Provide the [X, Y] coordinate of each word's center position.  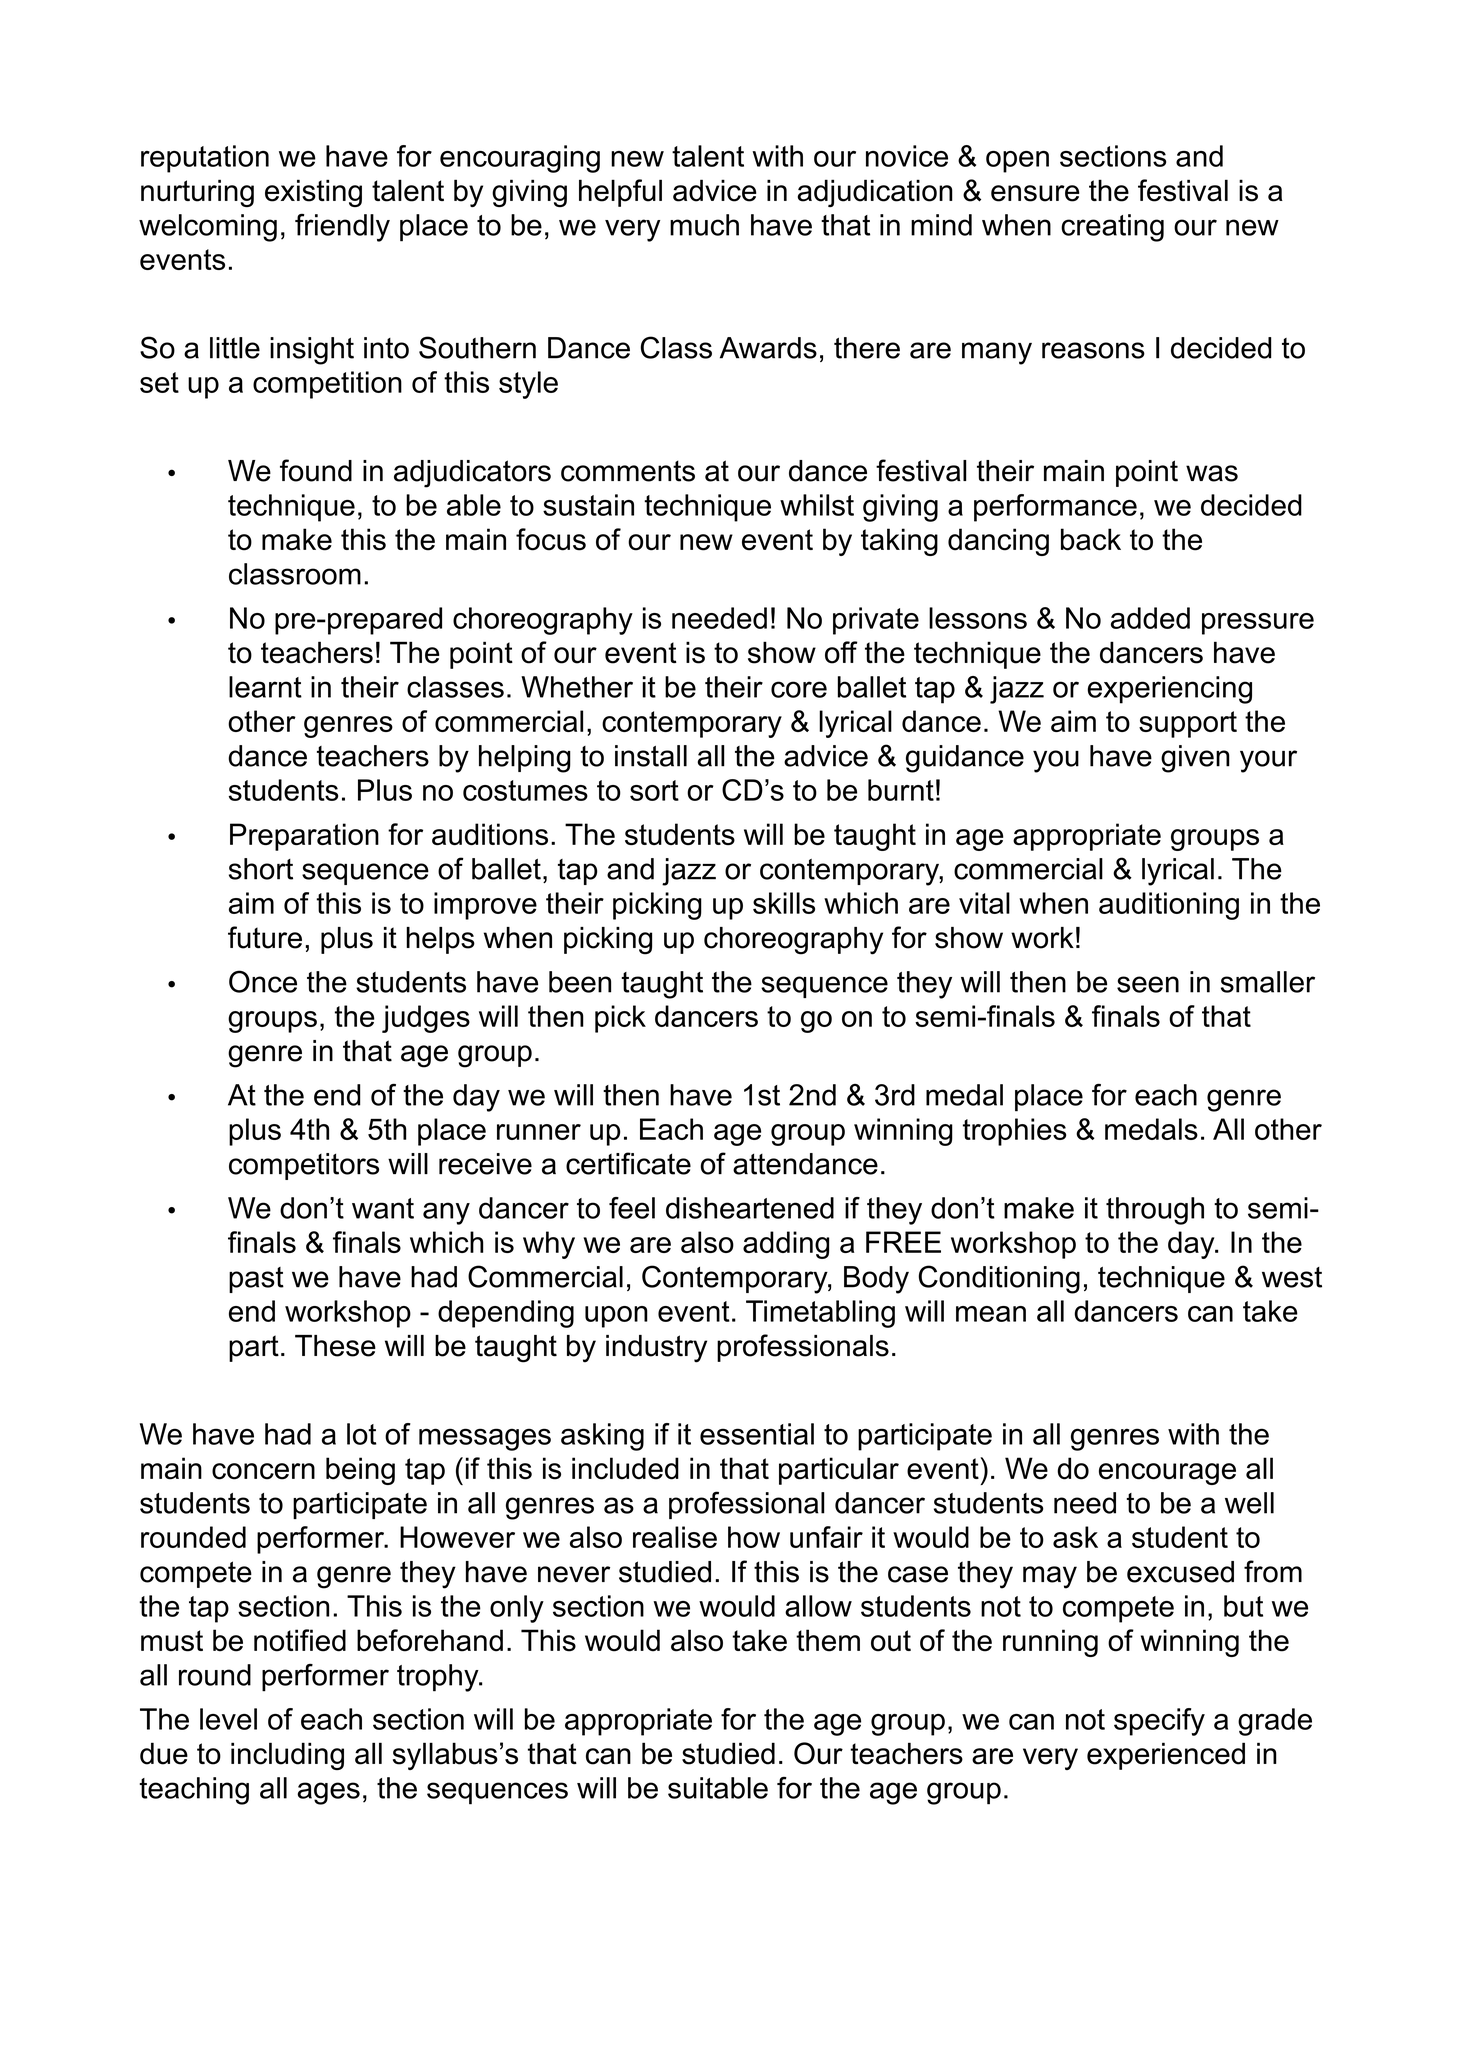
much [704, 225]
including [287, 1756]
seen [1148, 984]
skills [784, 903]
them [828, 1640]
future [265, 937]
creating [1112, 228]
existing [313, 193]
